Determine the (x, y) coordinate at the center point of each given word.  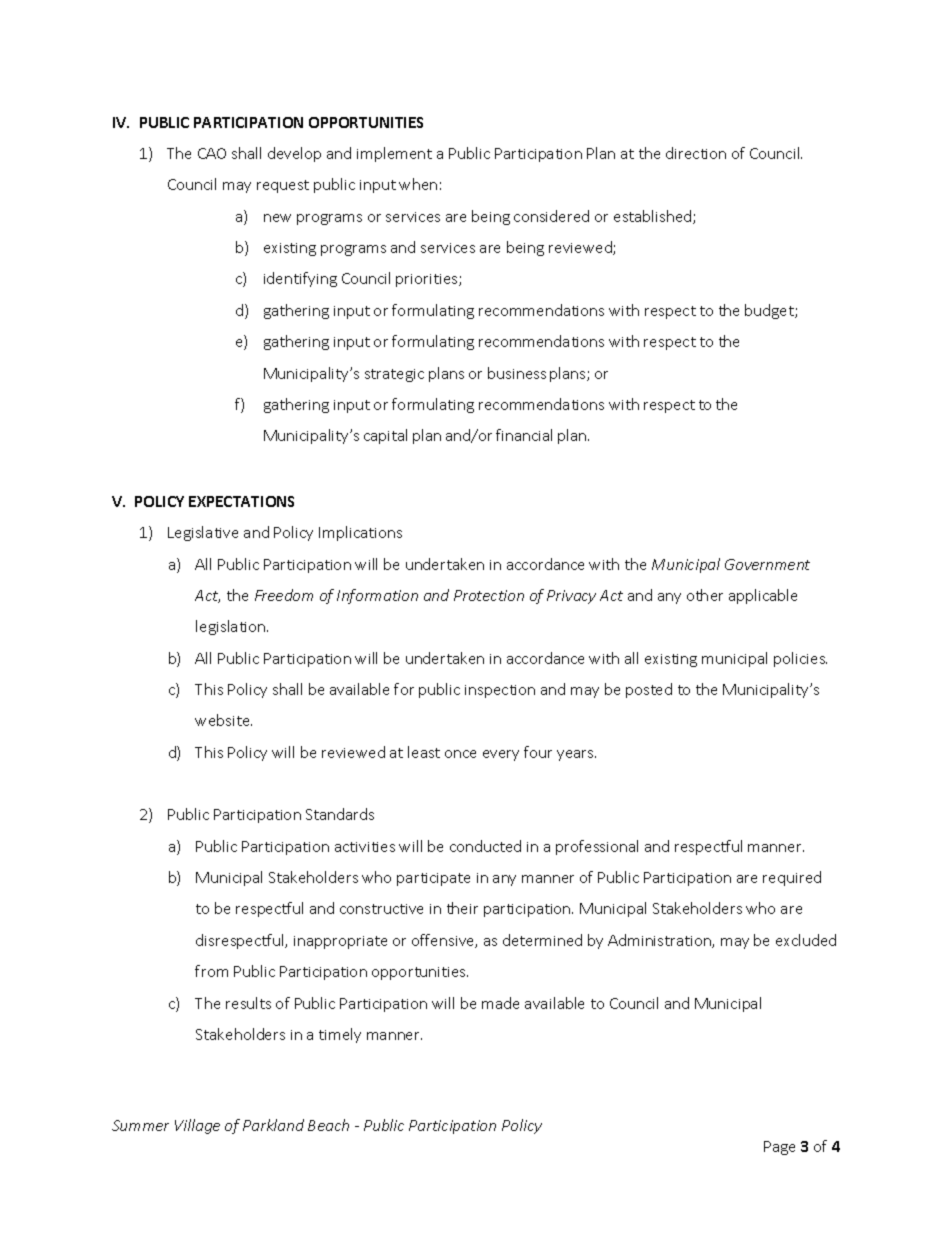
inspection (500, 691)
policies (800, 659)
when (418, 184)
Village (197, 1126)
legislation (232, 627)
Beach (328, 1125)
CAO (212, 153)
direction (696, 153)
